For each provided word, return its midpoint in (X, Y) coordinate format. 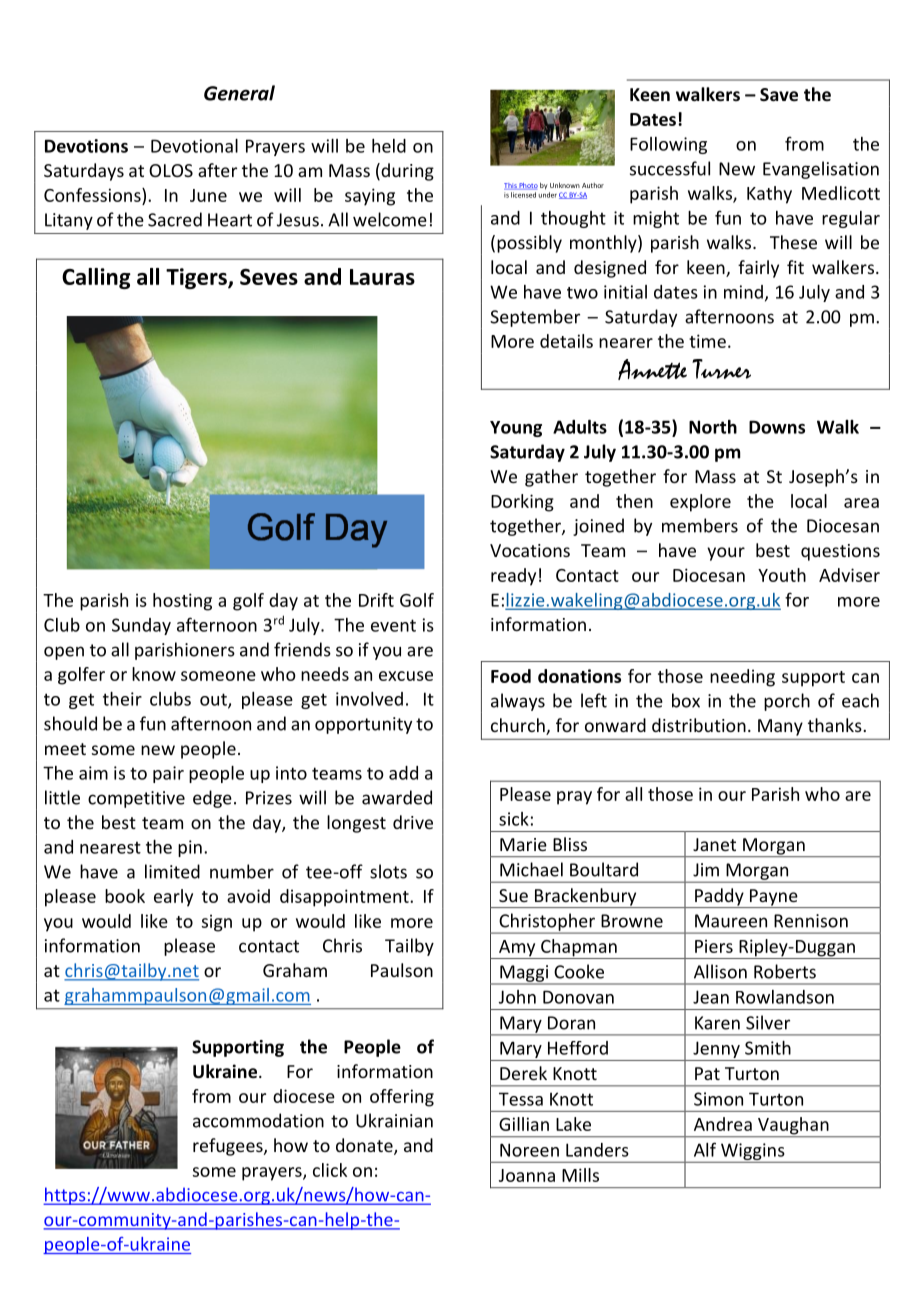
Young (516, 429)
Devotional (194, 146)
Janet (714, 844)
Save (779, 95)
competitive (136, 799)
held (389, 146)
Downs (777, 427)
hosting (182, 602)
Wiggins (753, 1151)
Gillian (524, 1124)
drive (413, 822)
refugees (229, 1147)
